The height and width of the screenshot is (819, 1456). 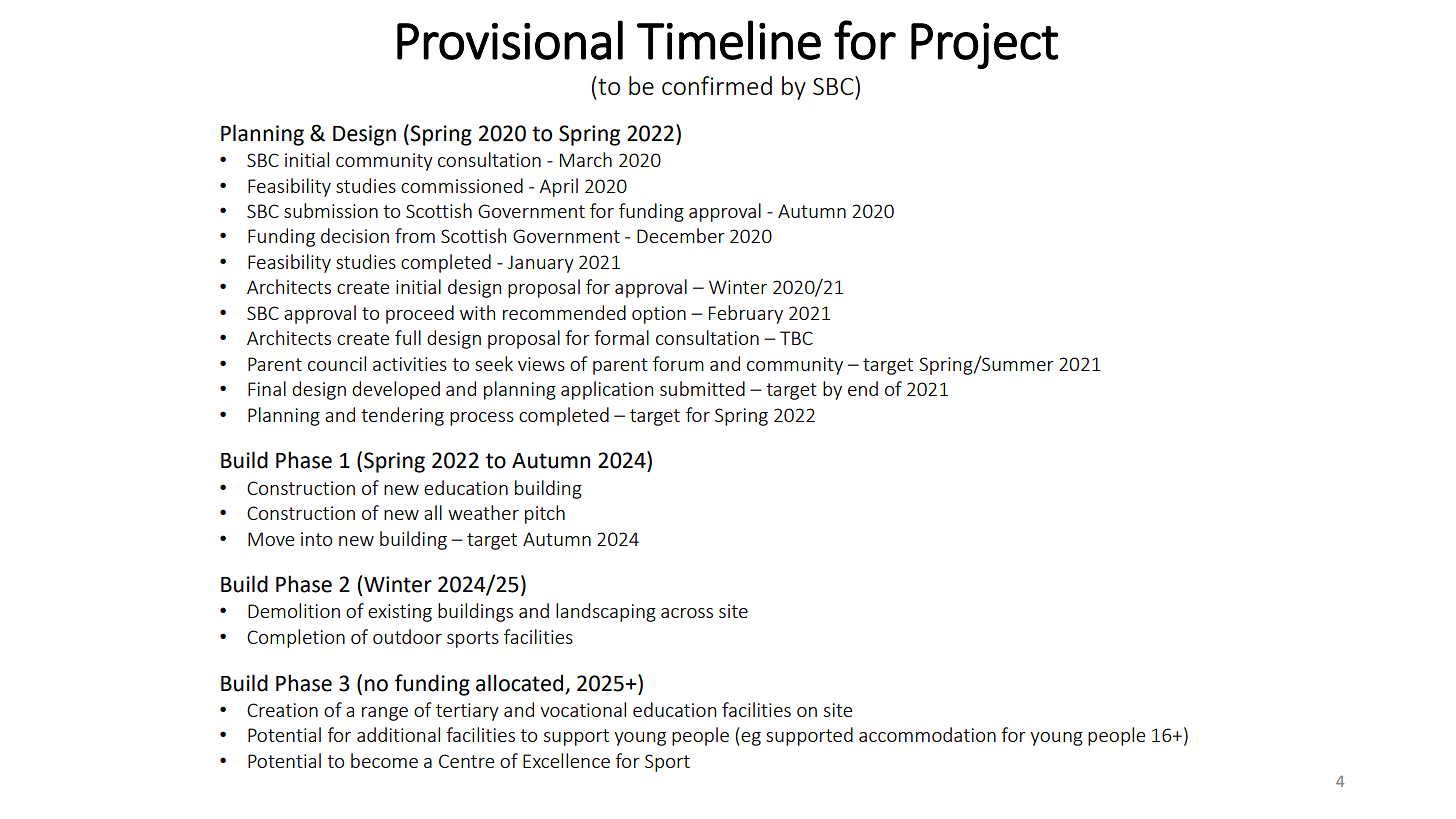 What do you see at coordinates (796, 338) in the screenshot?
I see `TBC` at bounding box center [796, 338].
